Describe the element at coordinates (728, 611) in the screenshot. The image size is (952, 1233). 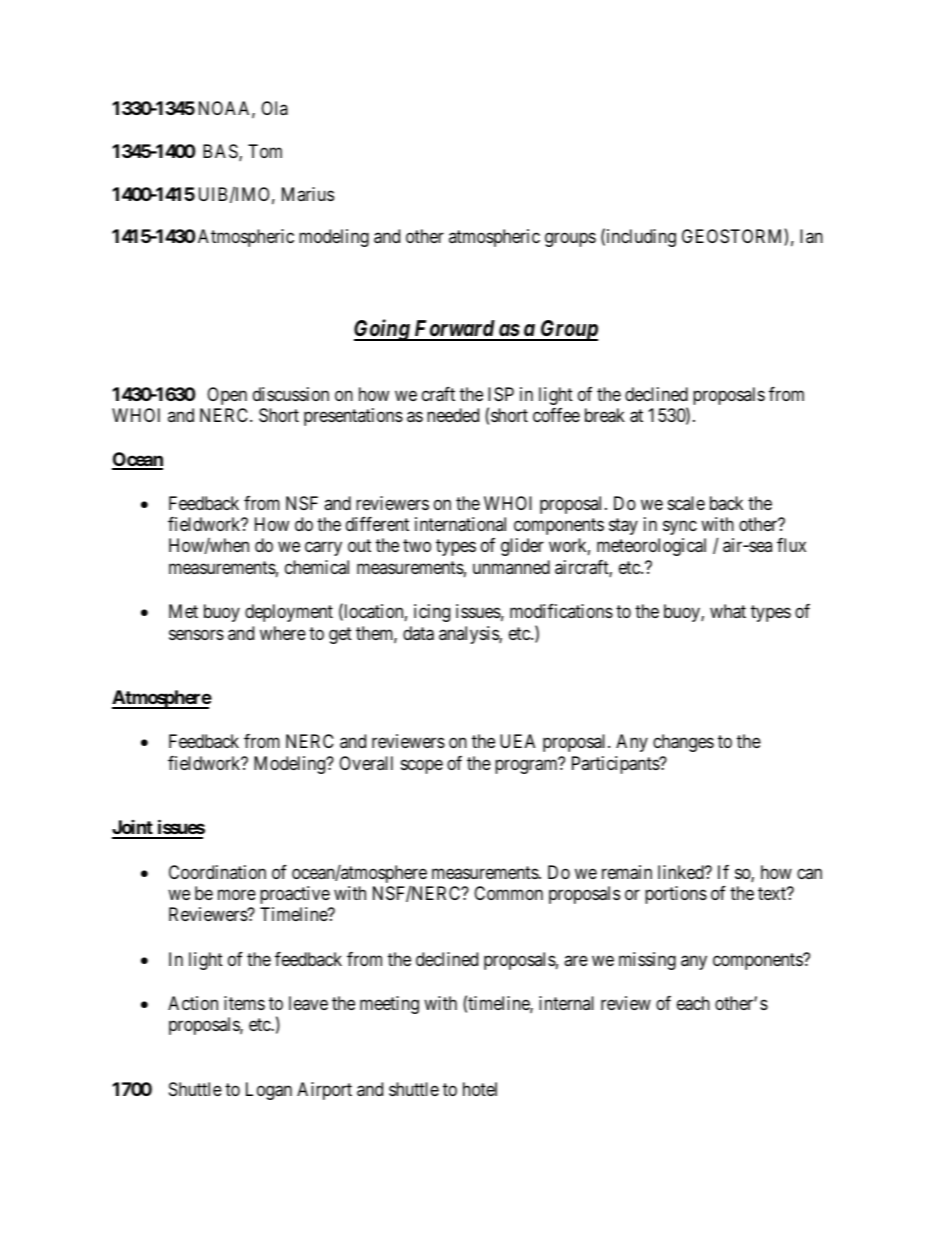
I see `what` at that location.
